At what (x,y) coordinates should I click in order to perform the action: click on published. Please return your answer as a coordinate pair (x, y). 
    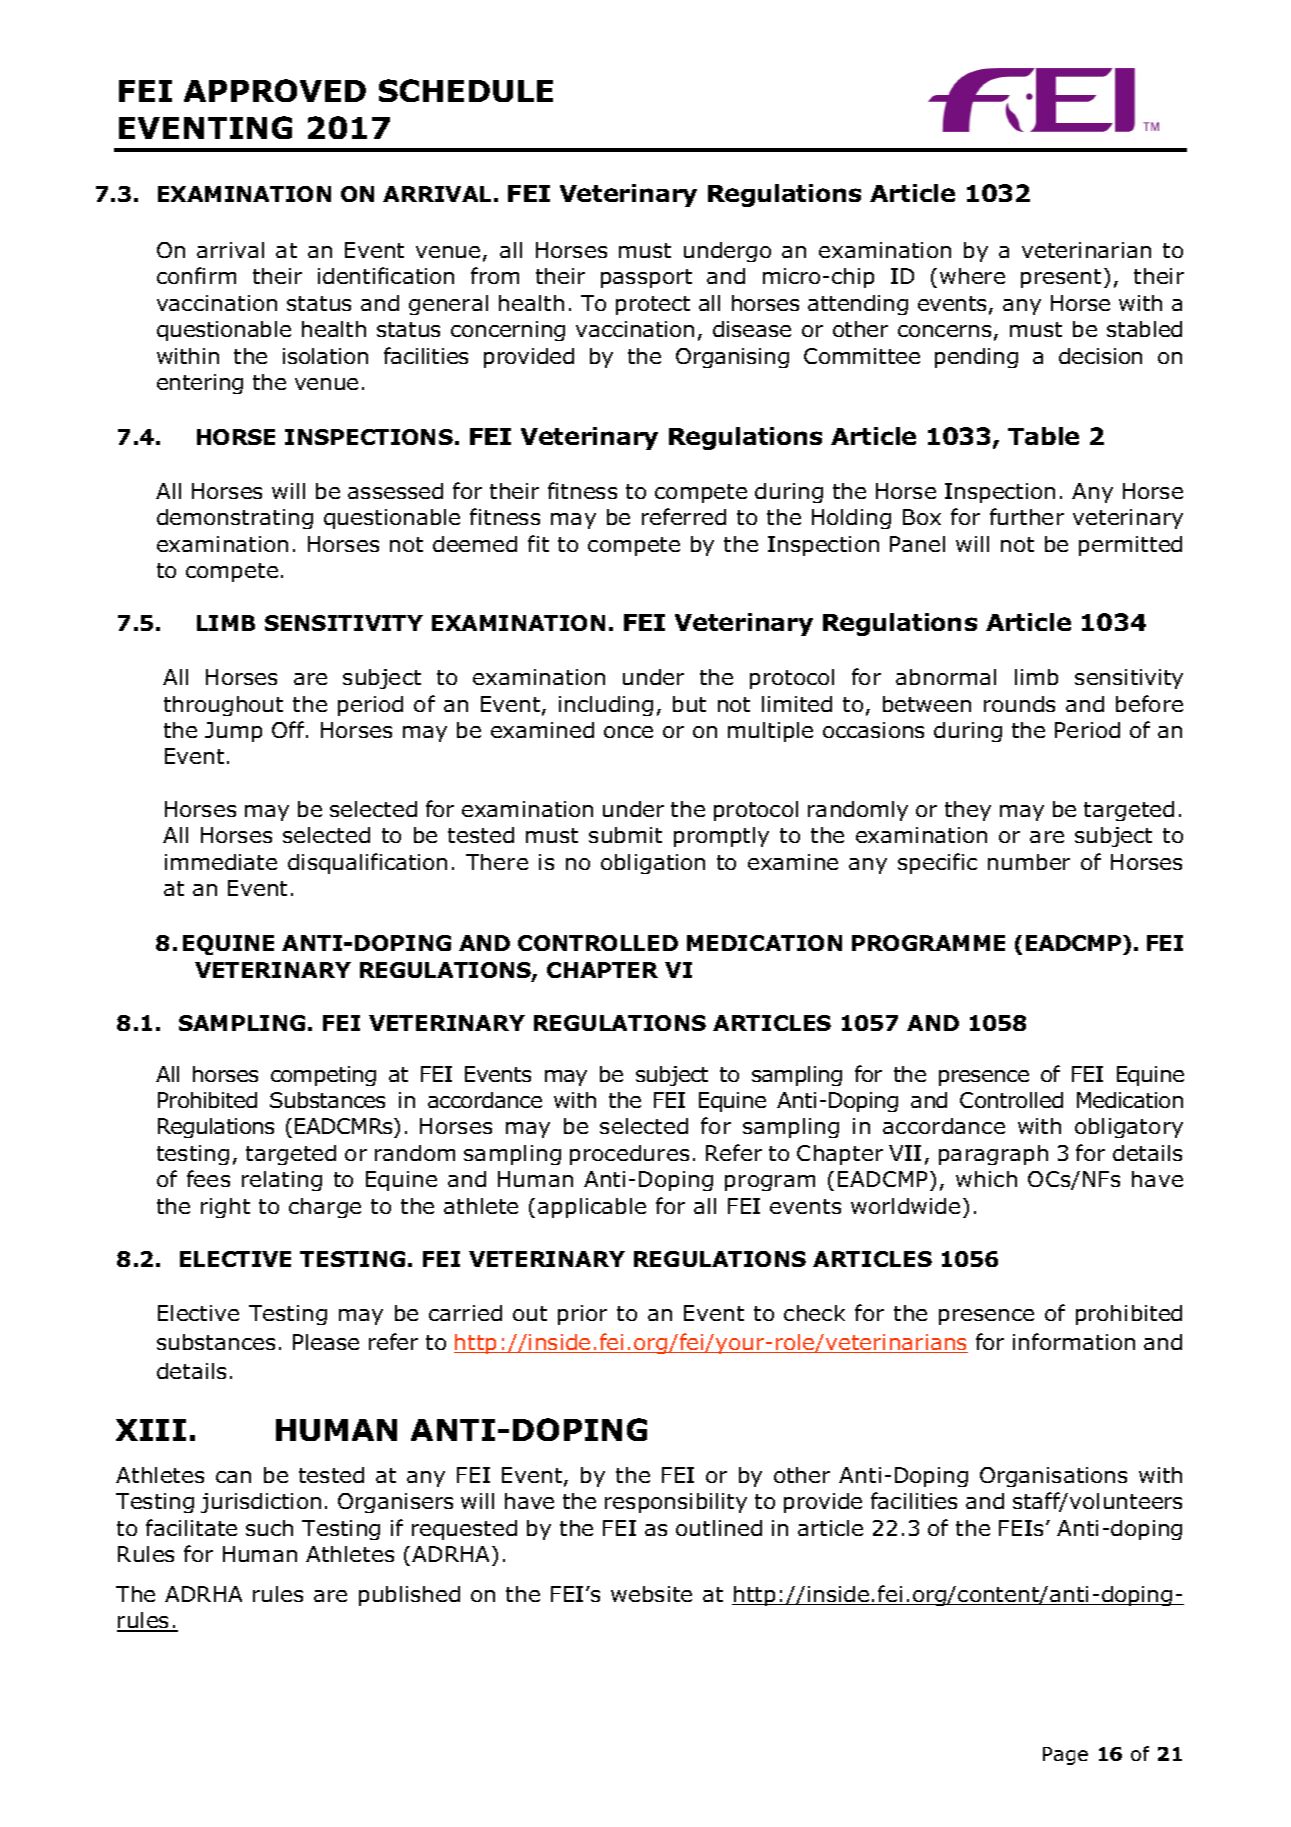
    Looking at the image, I should click on (409, 1596).
